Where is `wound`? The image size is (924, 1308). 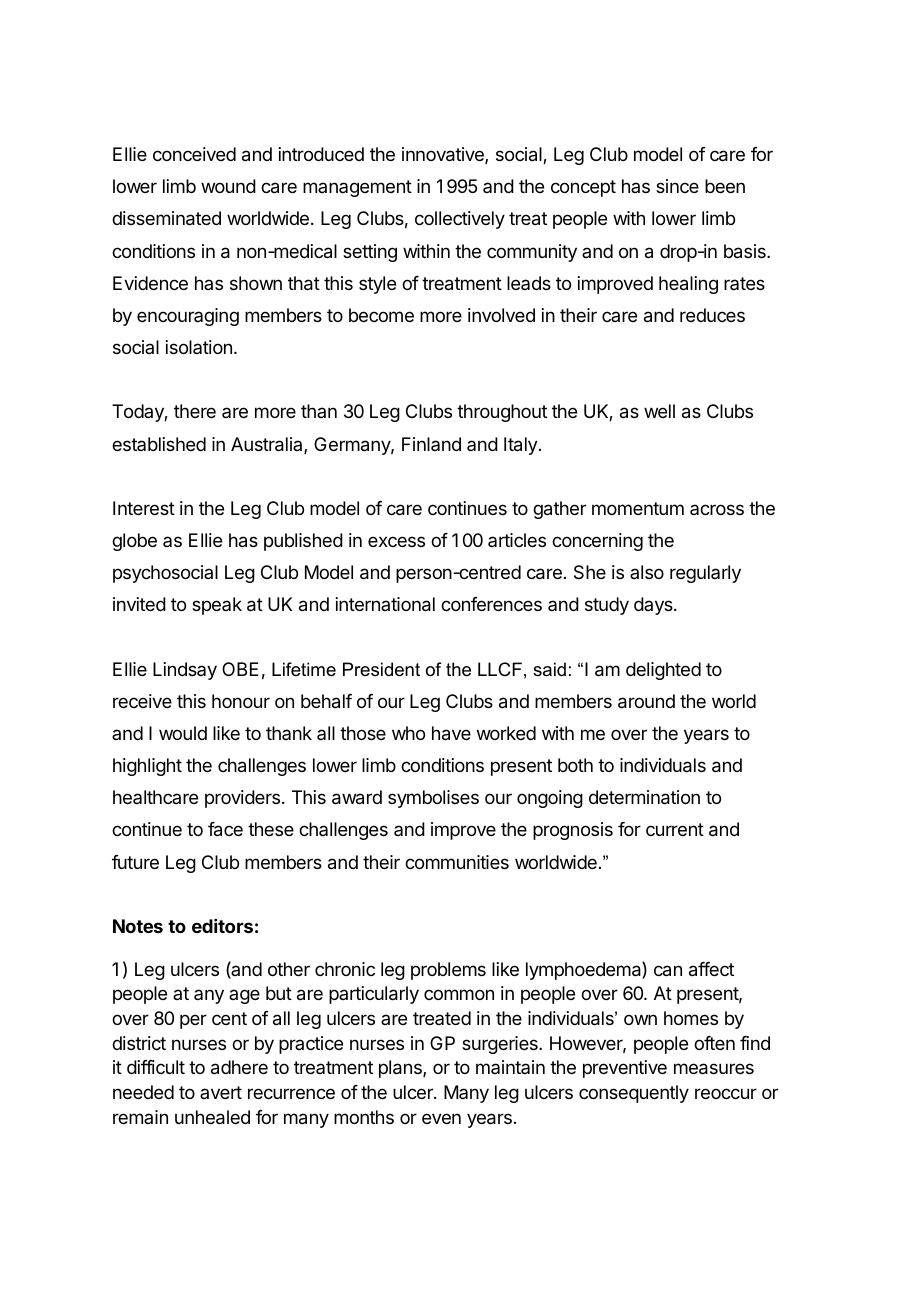
wound is located at coordinates (228, 186).
